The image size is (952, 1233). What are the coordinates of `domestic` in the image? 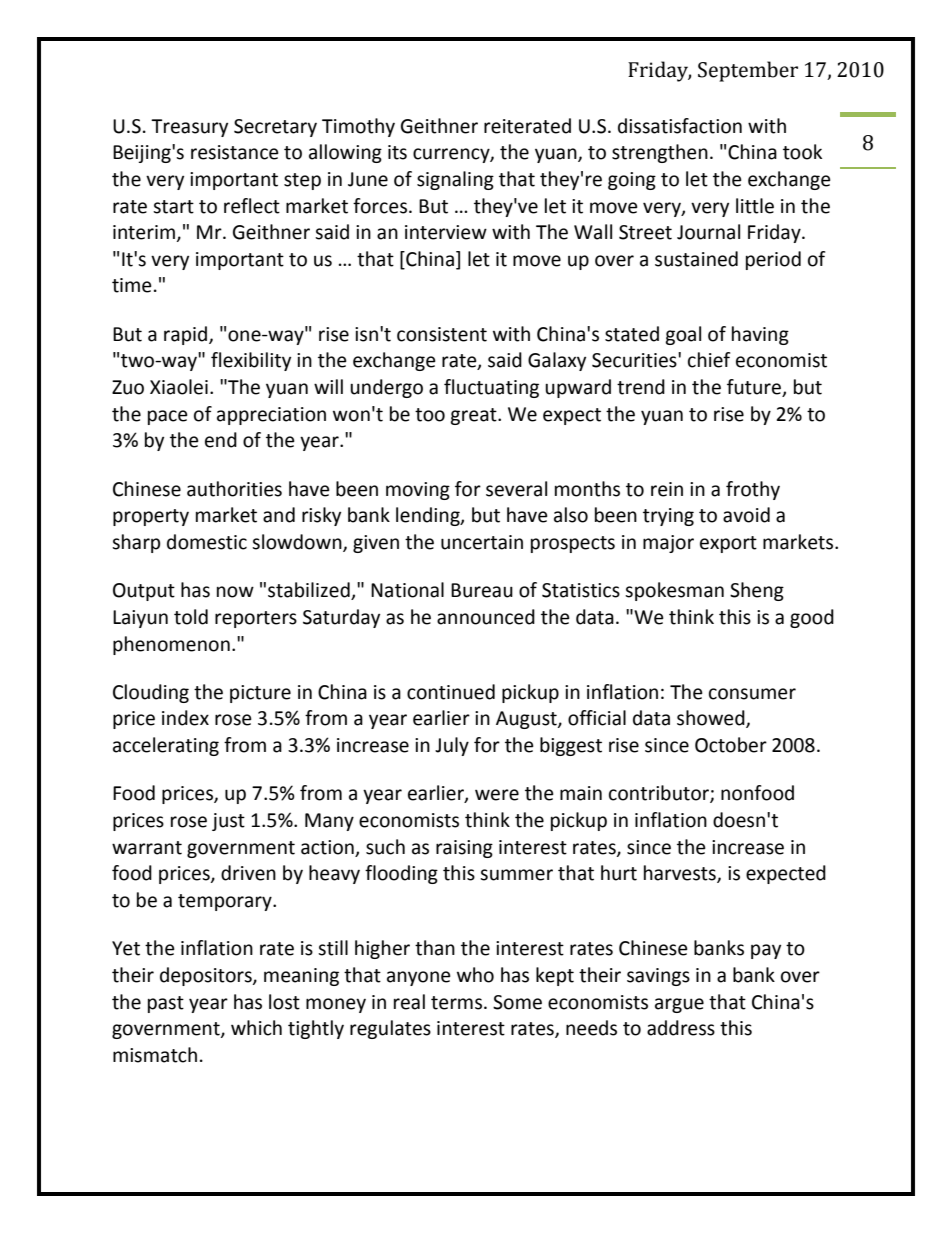 It's located at (207, 542).
